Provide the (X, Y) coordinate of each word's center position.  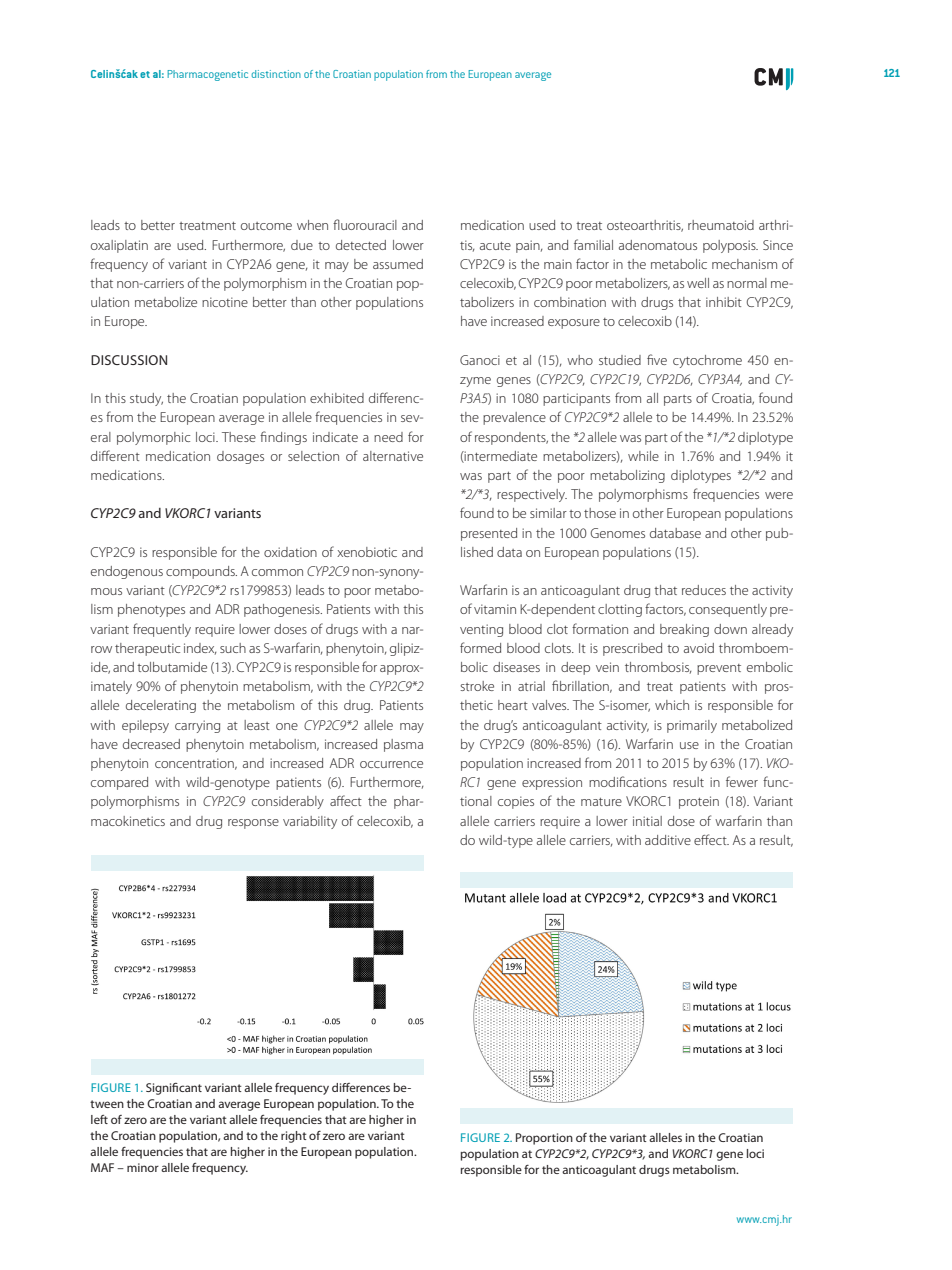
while (643, 456)
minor (143, 1167)
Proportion (544, 1139)
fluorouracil (365, 224)
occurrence (391, 764)
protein (699, 802)
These (239, 437)
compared (119, 783)
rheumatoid (721, 225)
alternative (393, 456)
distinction (276, 74)
